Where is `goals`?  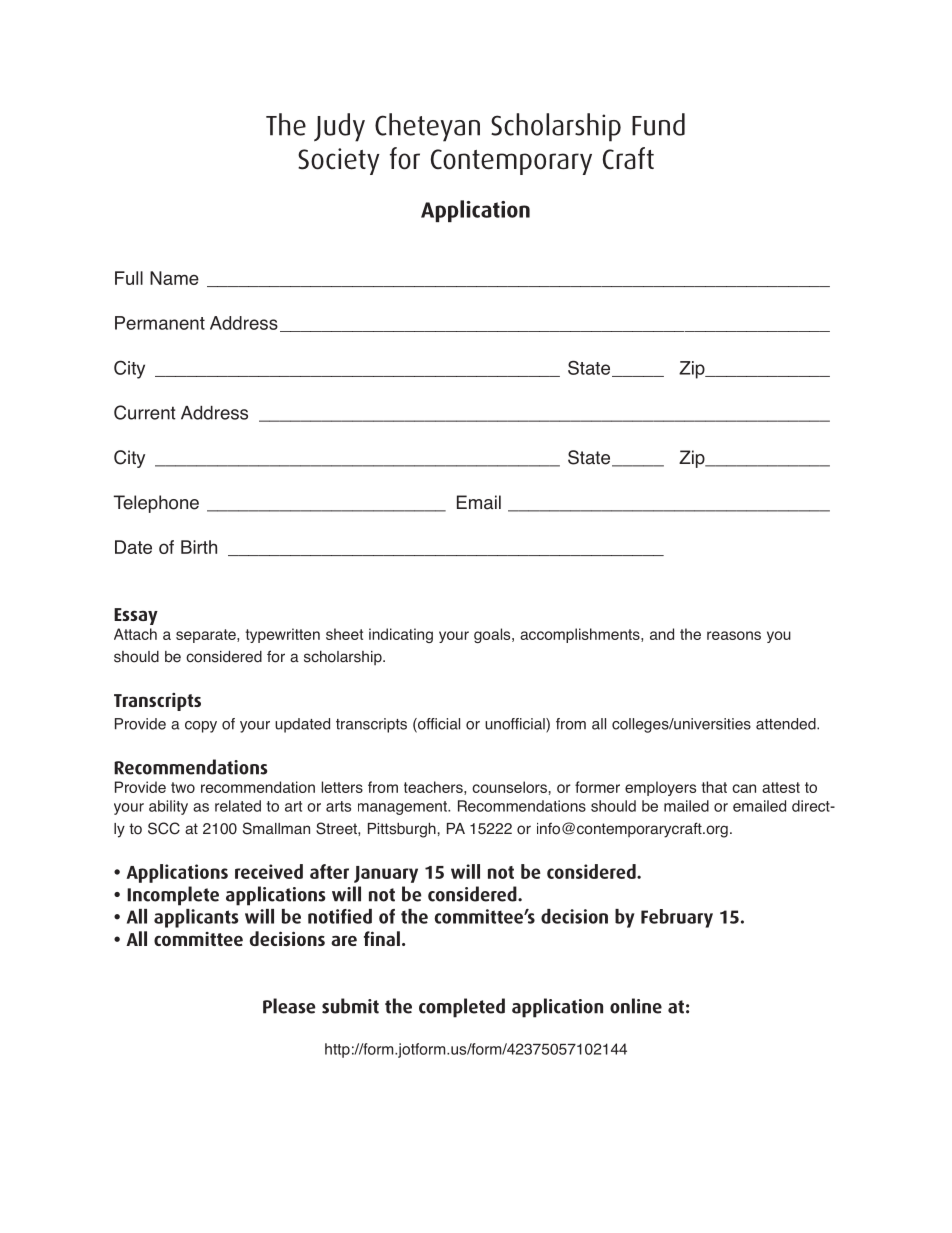
goals is located at coordinates (493, 635).
